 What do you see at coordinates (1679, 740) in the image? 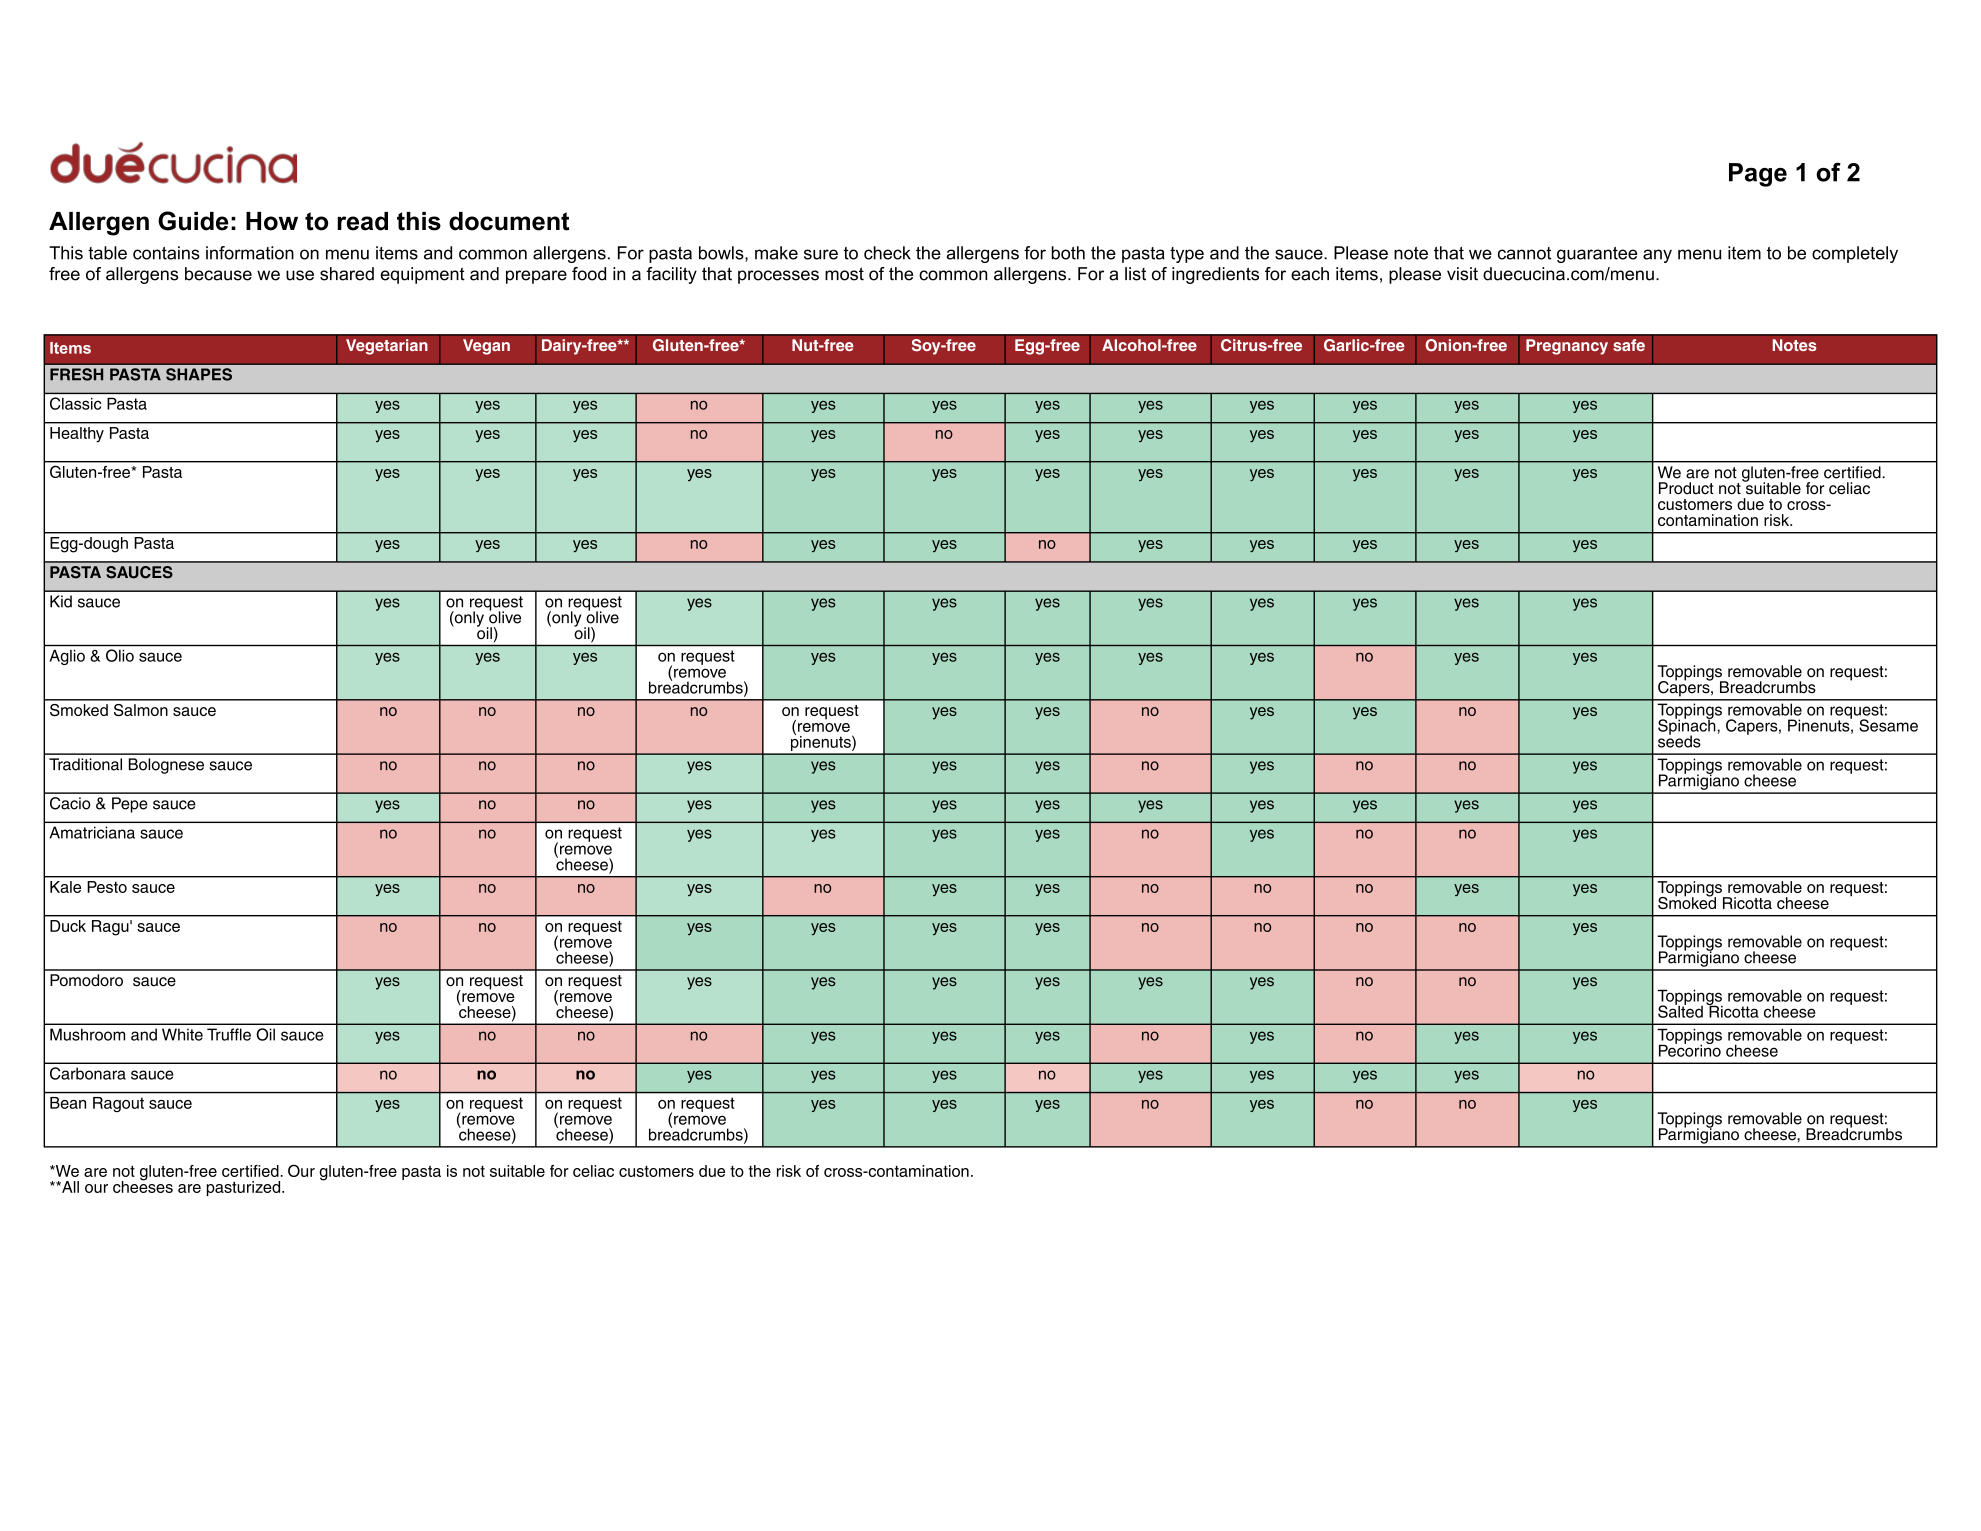
I see `seeds` at bounding box center [1679, 740].
